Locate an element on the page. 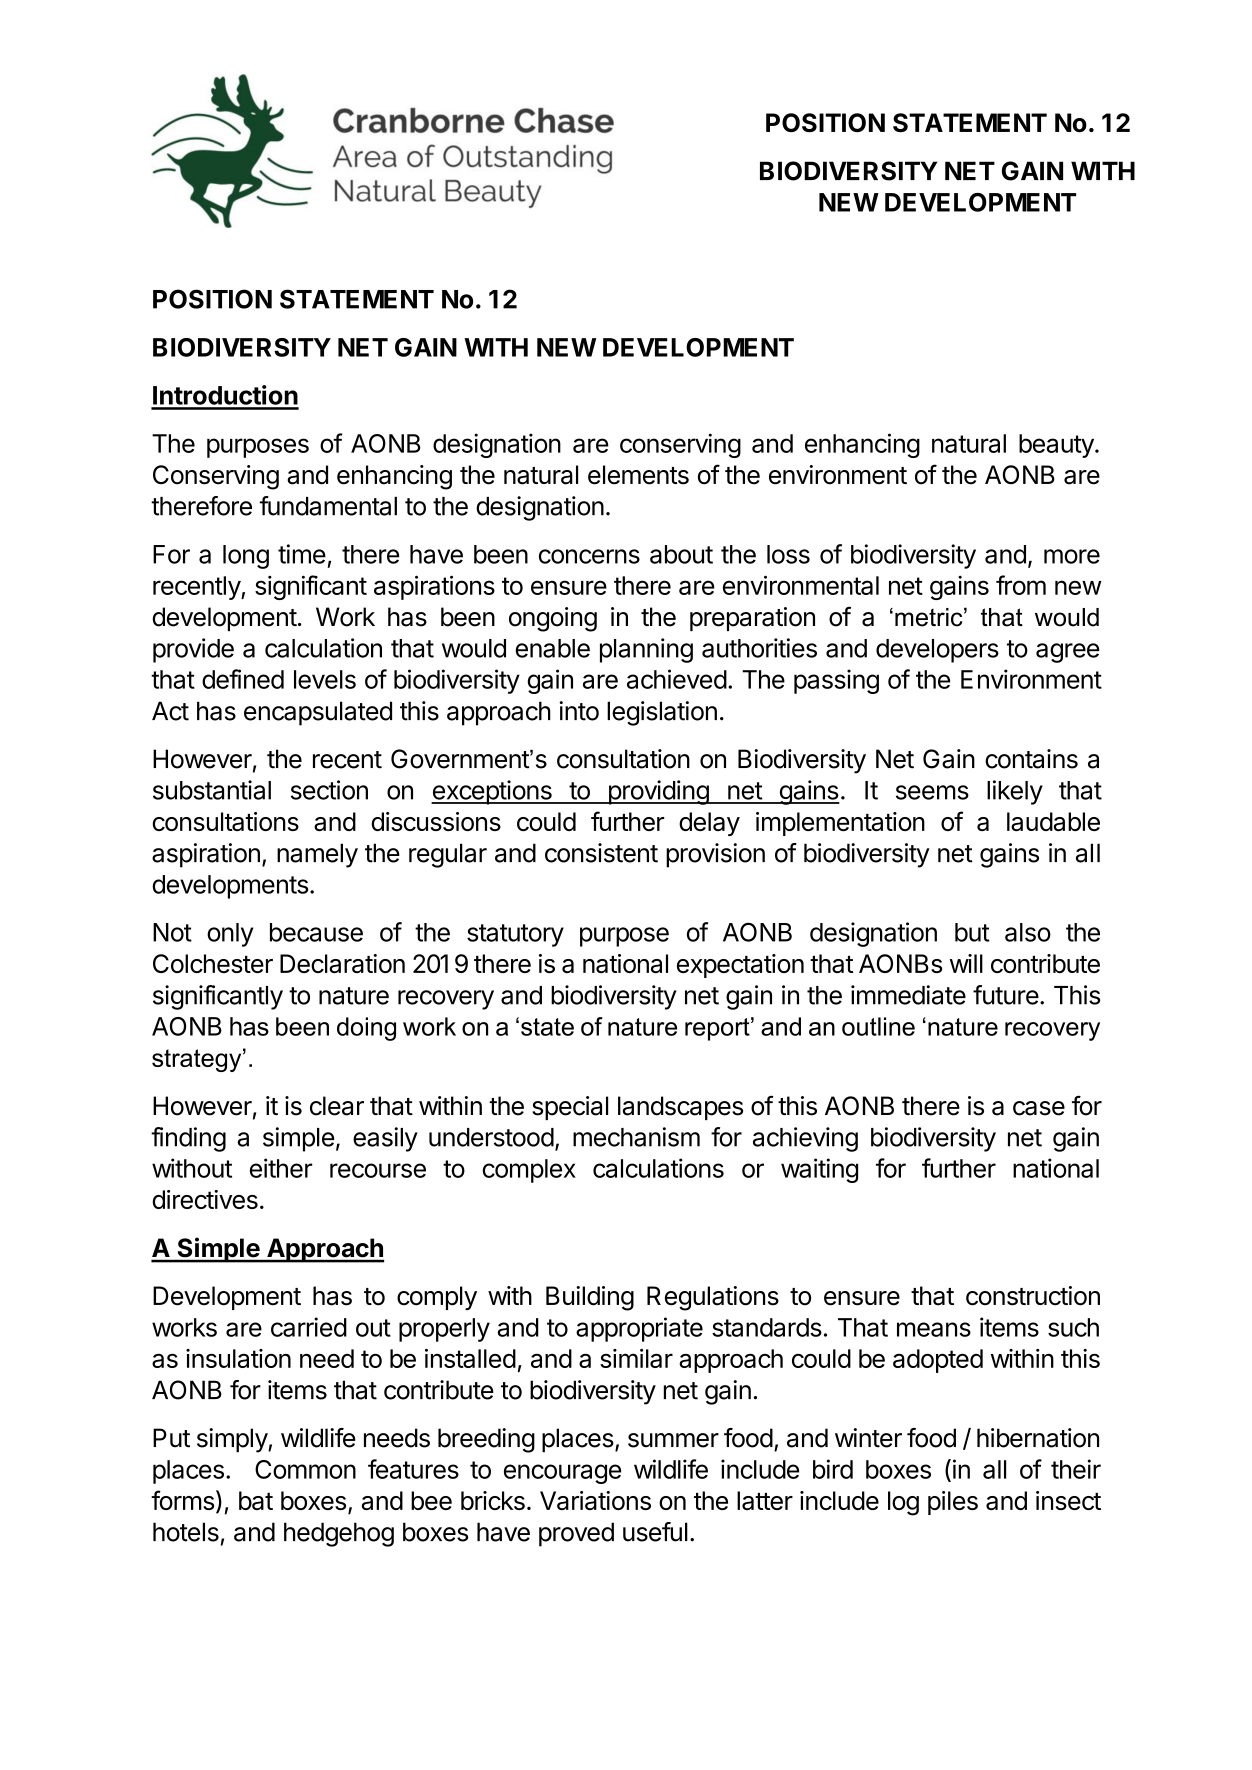  seems is located at coordinates (932, 792).
